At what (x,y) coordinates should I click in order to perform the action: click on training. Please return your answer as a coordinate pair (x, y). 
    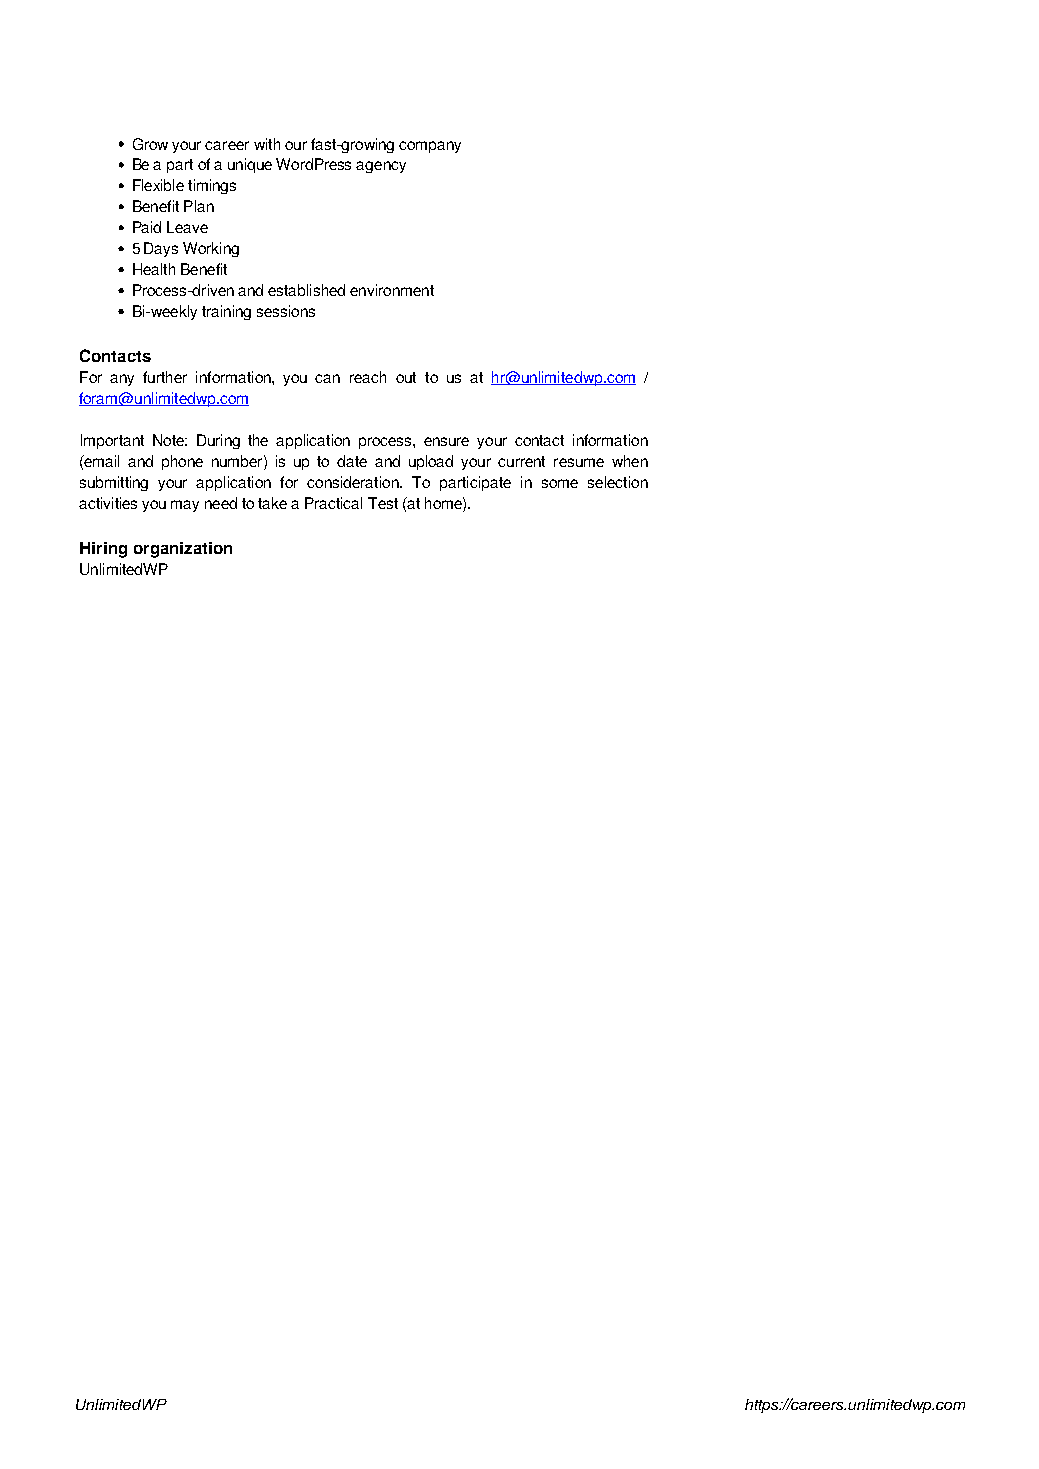
    Looking at the image, I should click on (226, 312).
